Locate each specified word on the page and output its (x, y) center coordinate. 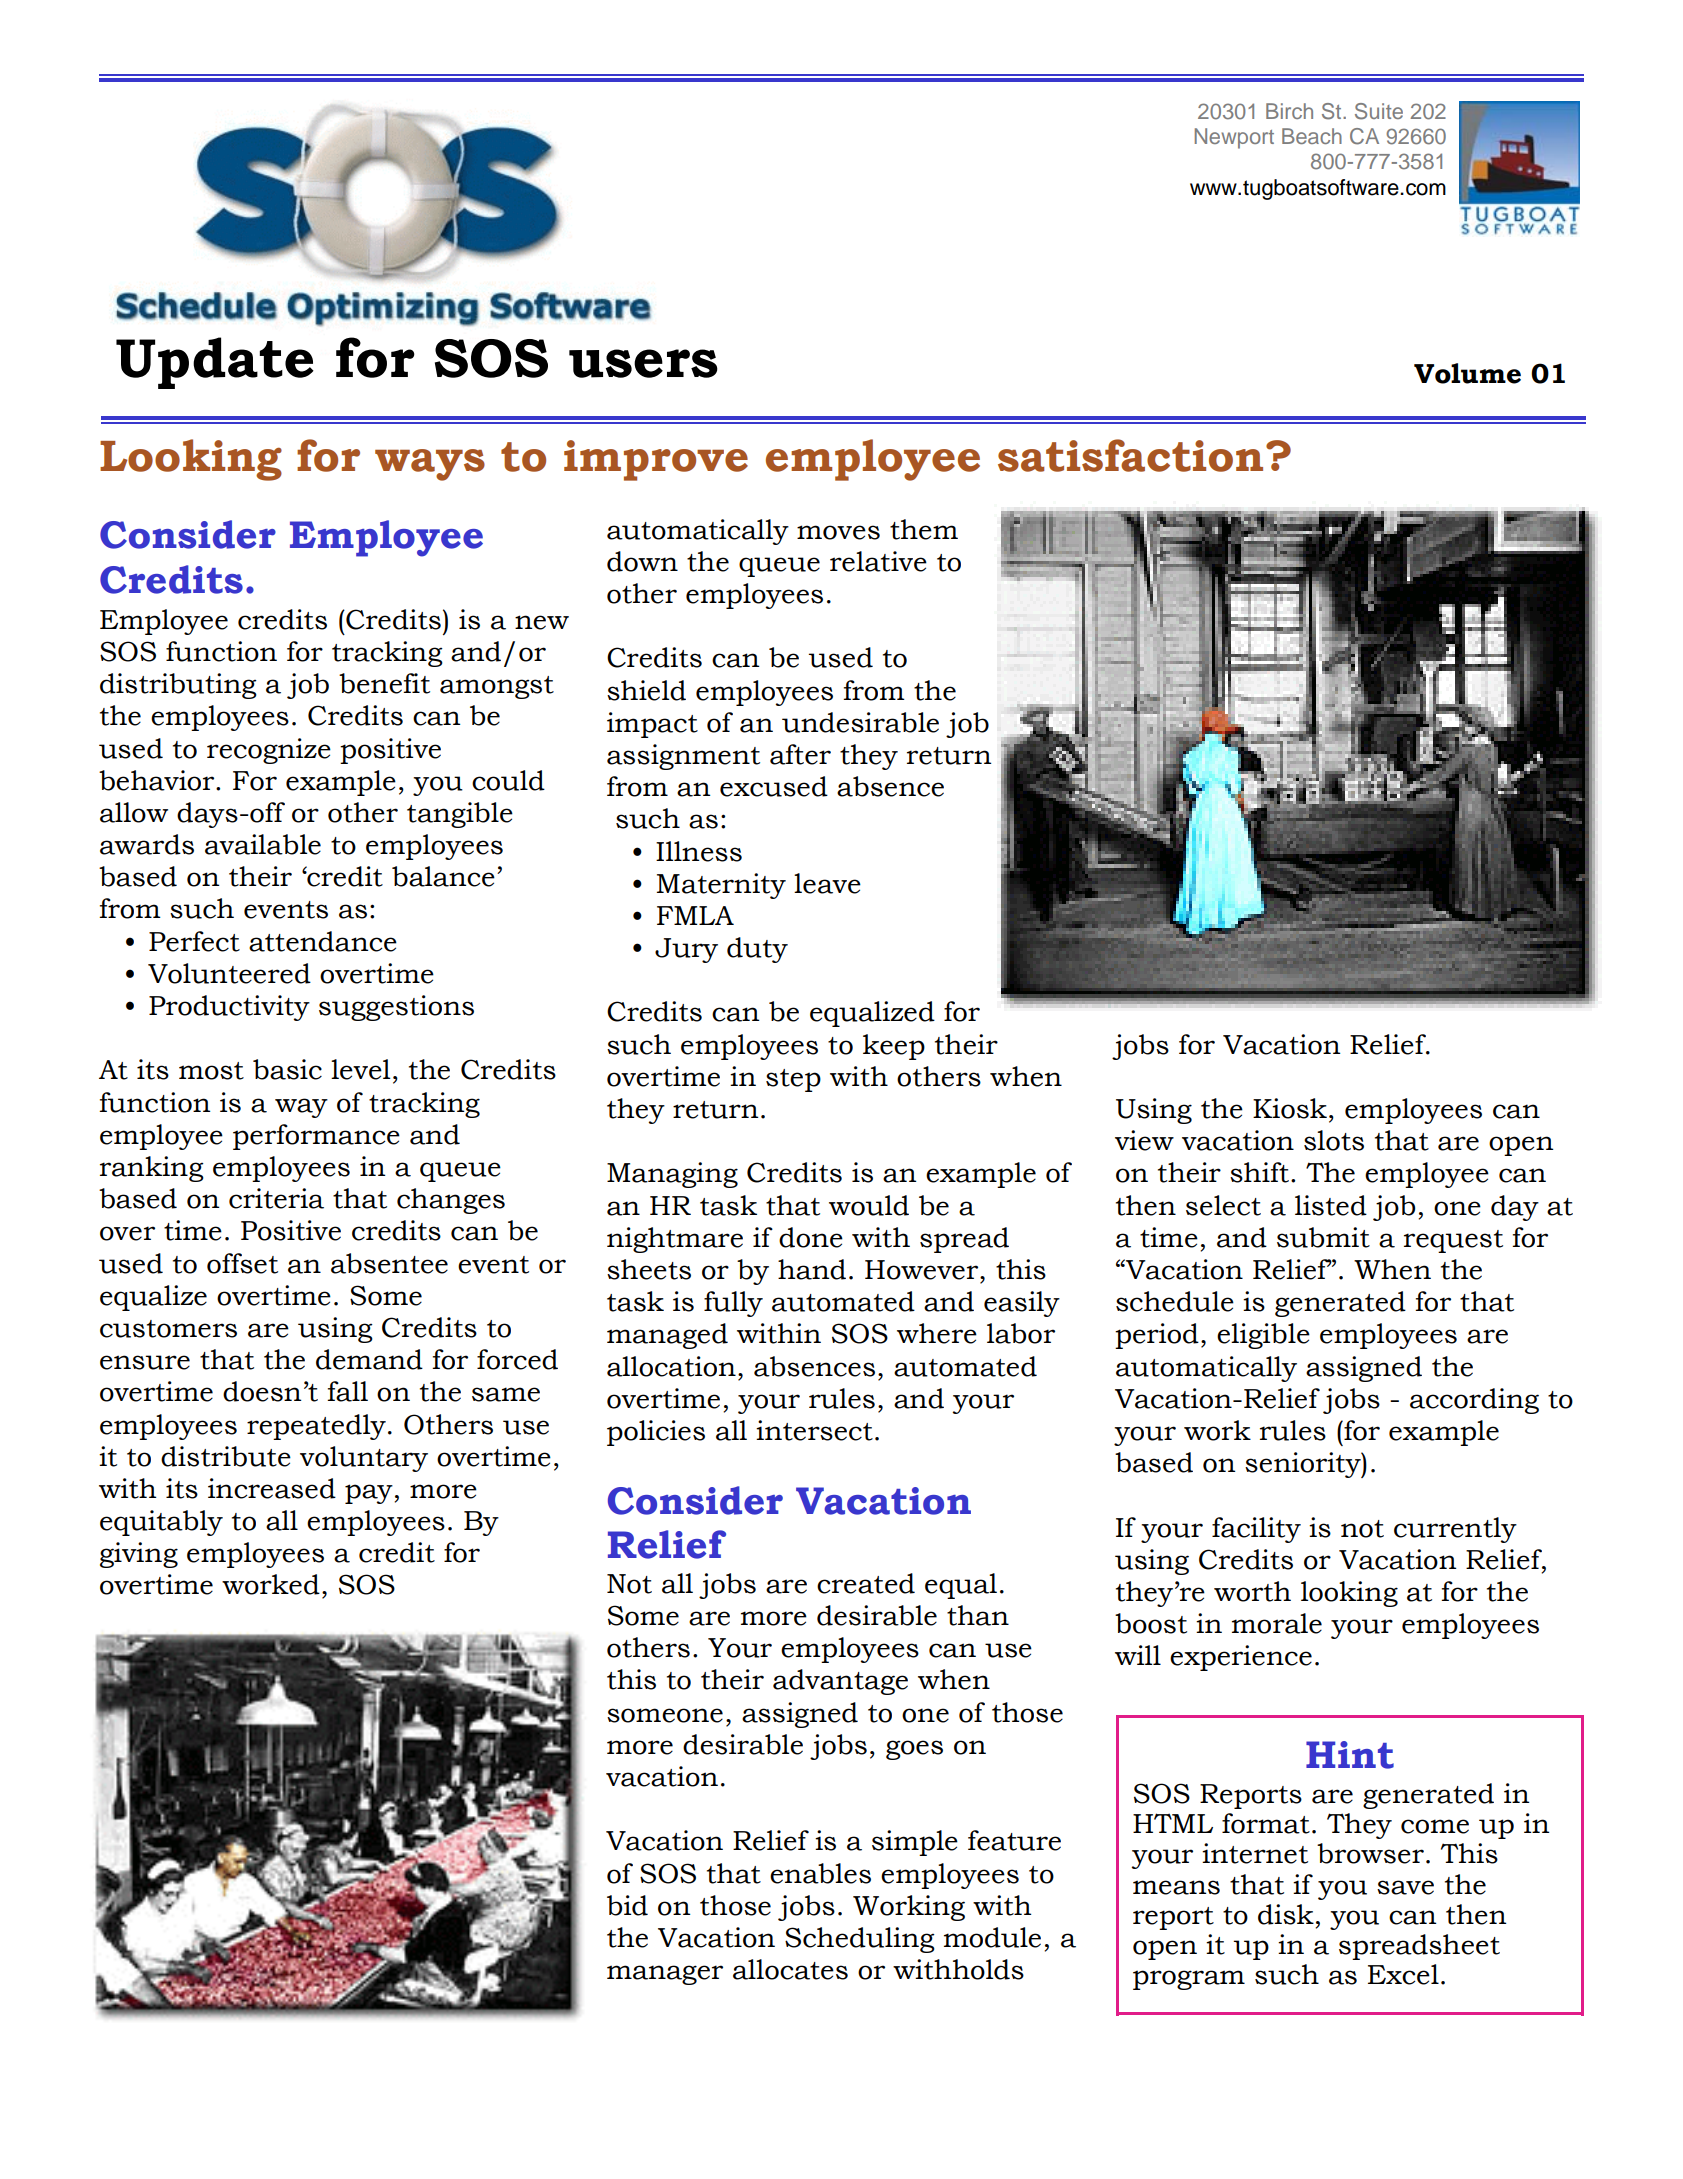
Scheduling (860, 1940)
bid (627, 1905)
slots (1334, 1140)
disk (1286, 1914)
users (643, 363)
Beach (1312, 136)
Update (215, 363)
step (793, 1080)
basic (287, 1069)
